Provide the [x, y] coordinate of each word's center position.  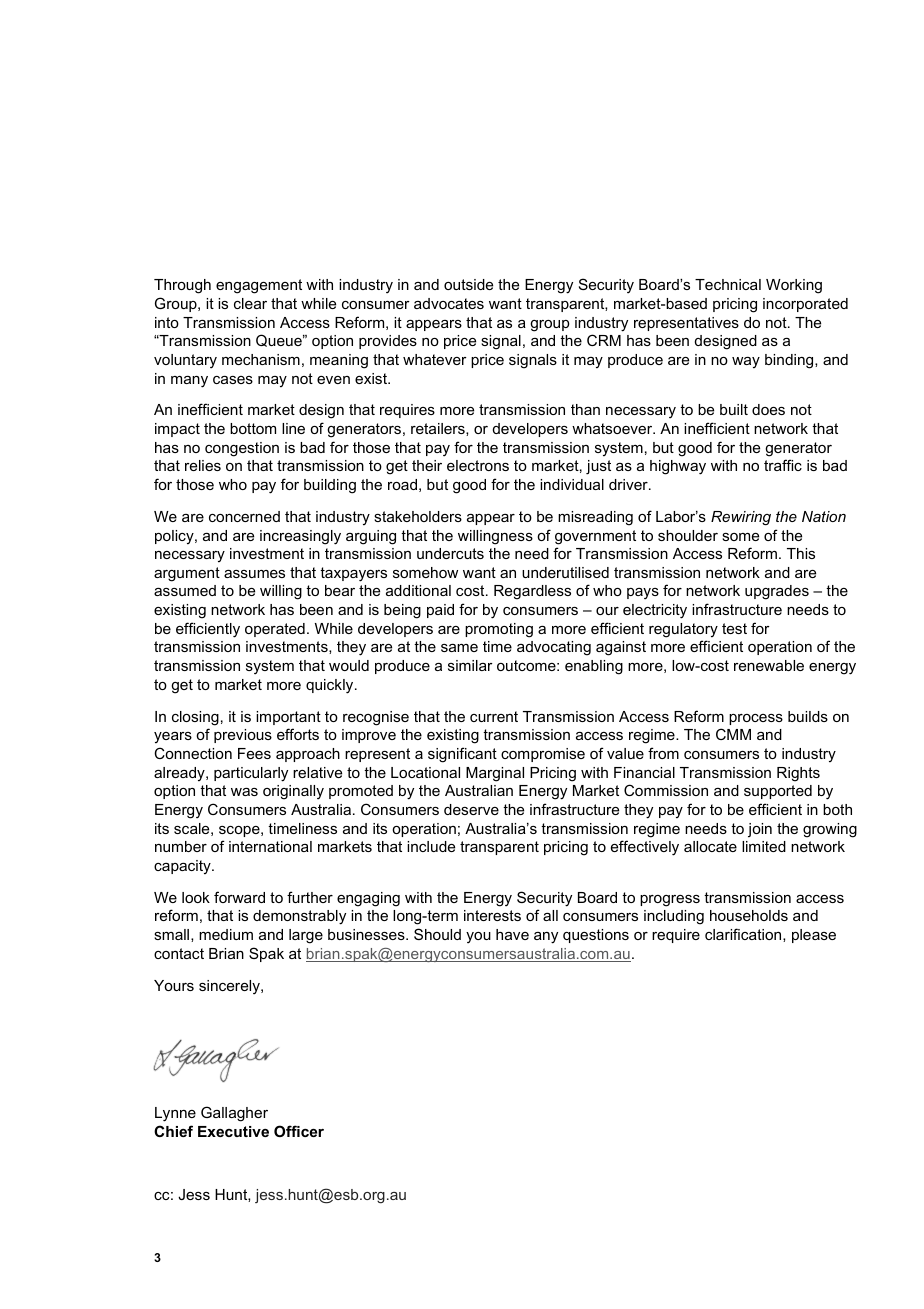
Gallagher [234, 1114]
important [288, 718]
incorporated [805, 305]
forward [239, 897]
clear [250, 303]
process [756, 719]
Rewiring [741, 518]
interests [492, 915]
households [749, 915]
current [494, 716]
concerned [244, 516]
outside [468, 284]
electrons [478, 465]
